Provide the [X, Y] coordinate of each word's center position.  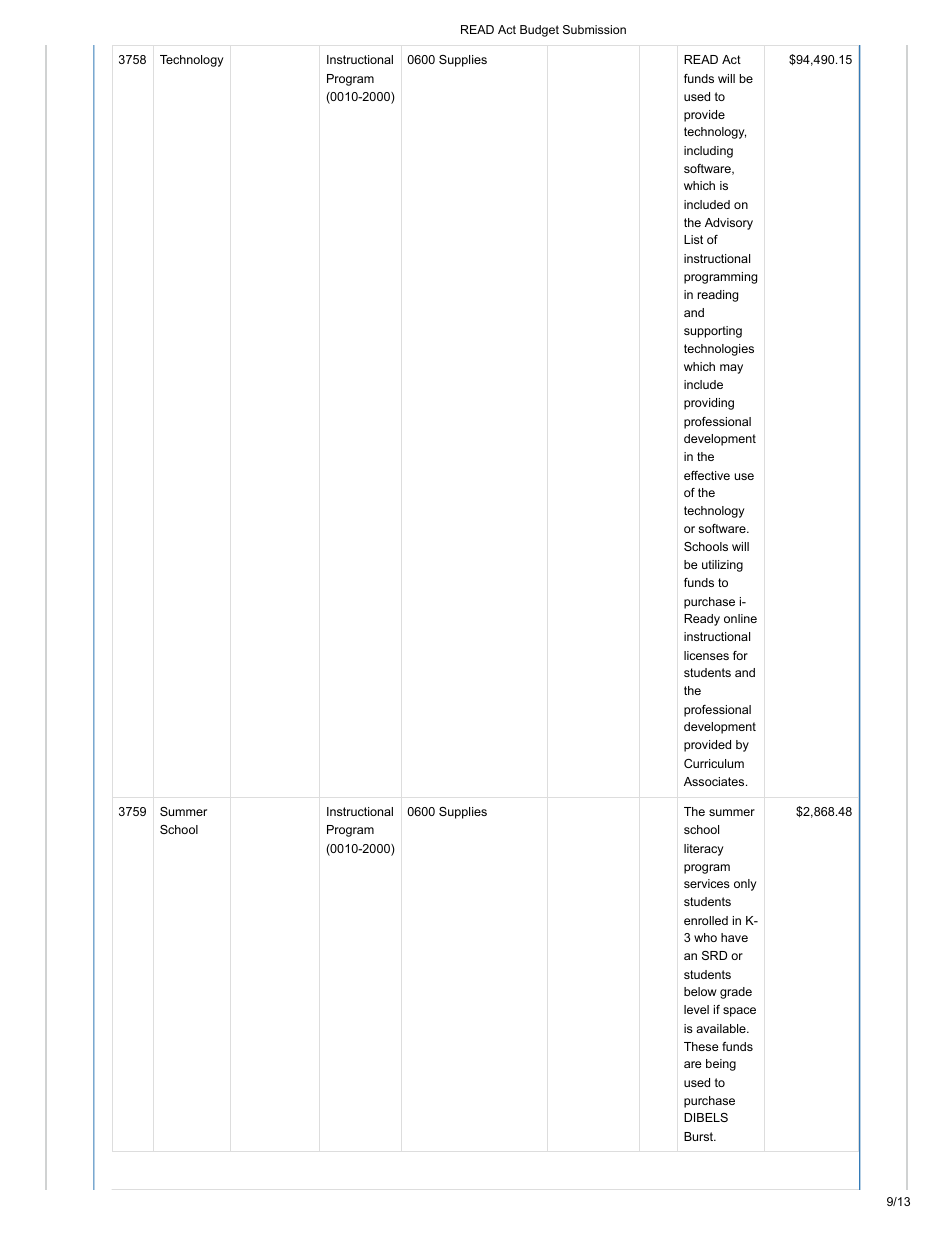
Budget [539, 31]
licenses [706, 655]
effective [707, 475]
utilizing [722, 566]
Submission [594, 29]
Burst [700, 1136]
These [701, 1046]
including [708, 152]
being [721, 1065]
